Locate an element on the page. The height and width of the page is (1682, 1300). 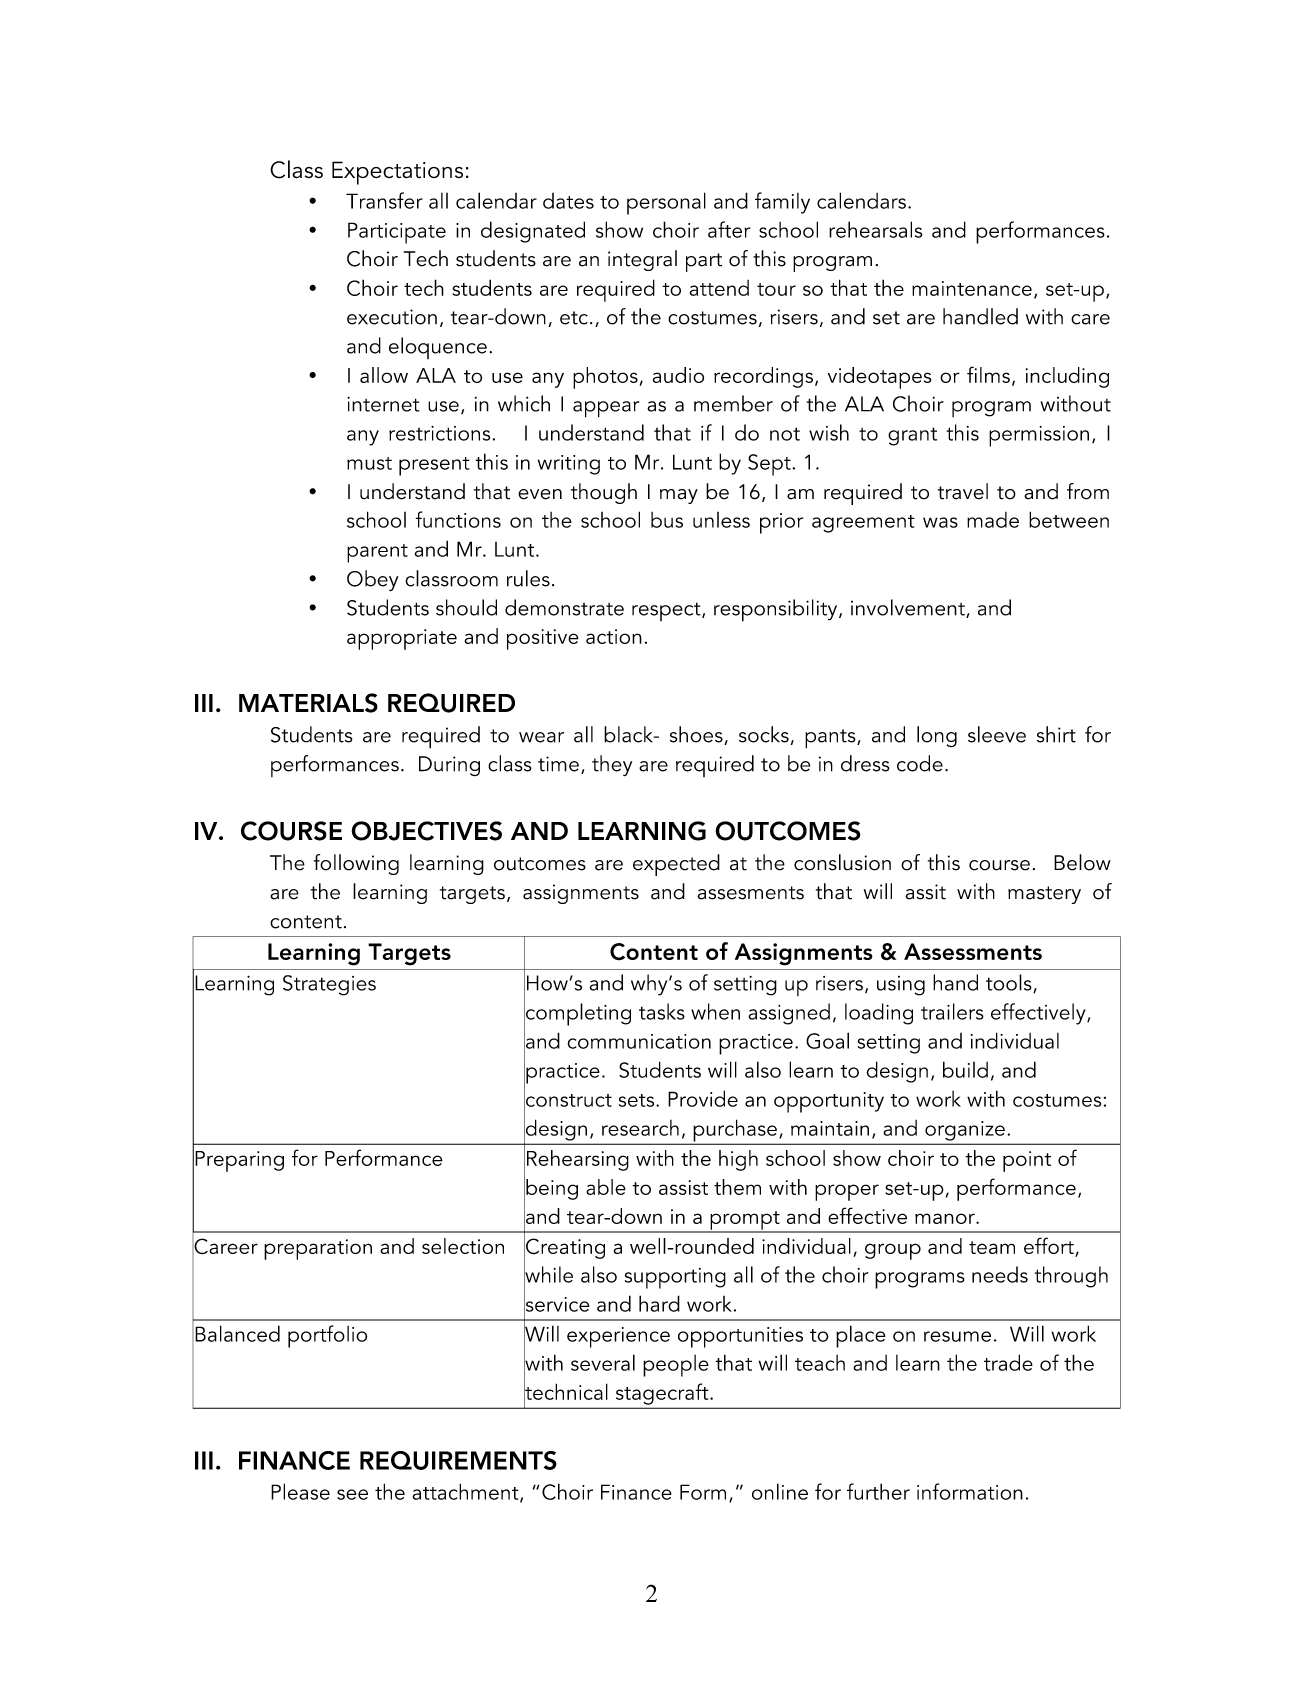
Transfer is located at coordinates (384, 200).
